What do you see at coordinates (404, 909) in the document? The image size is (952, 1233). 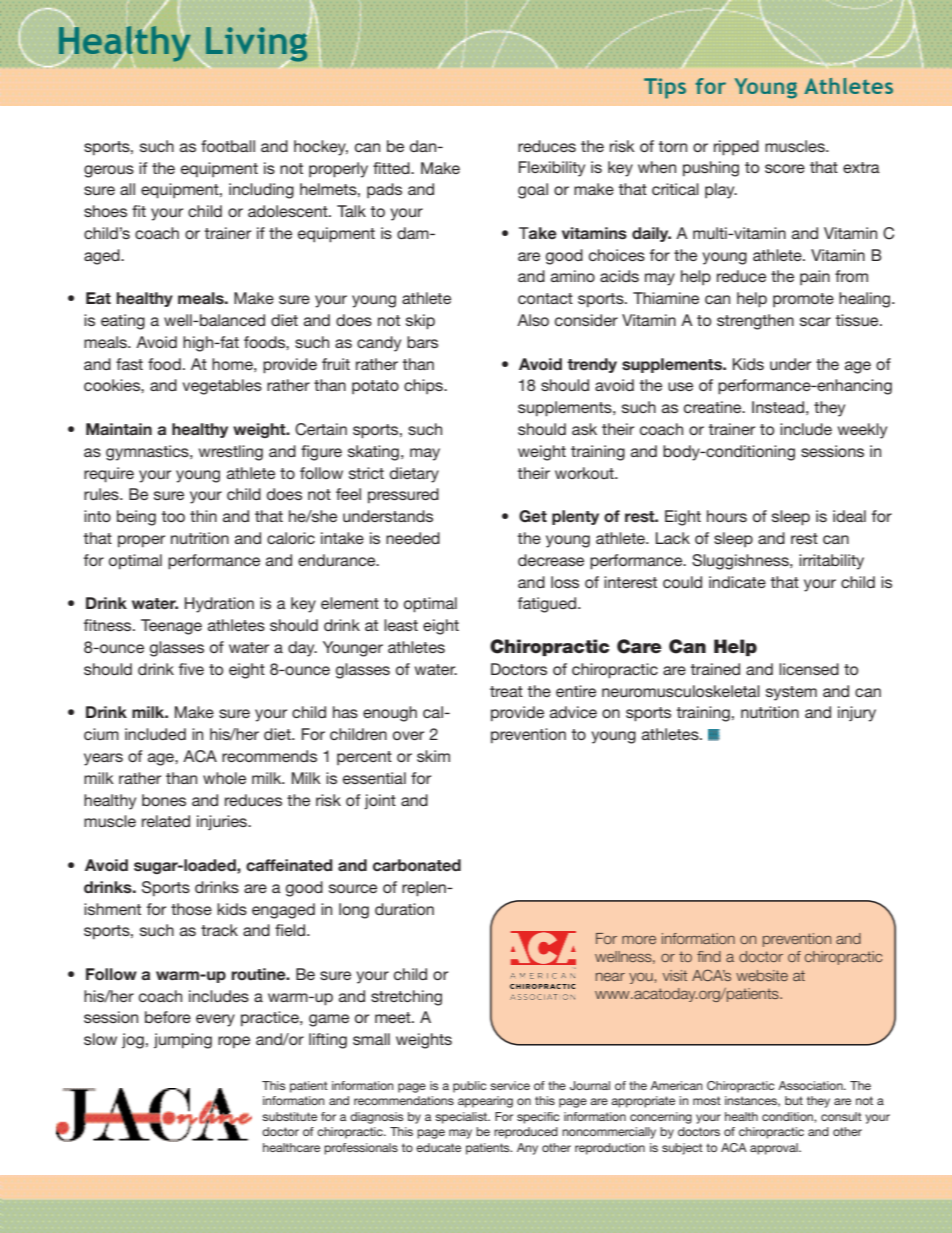 I see `duration` at bounding box center [404, 909].
